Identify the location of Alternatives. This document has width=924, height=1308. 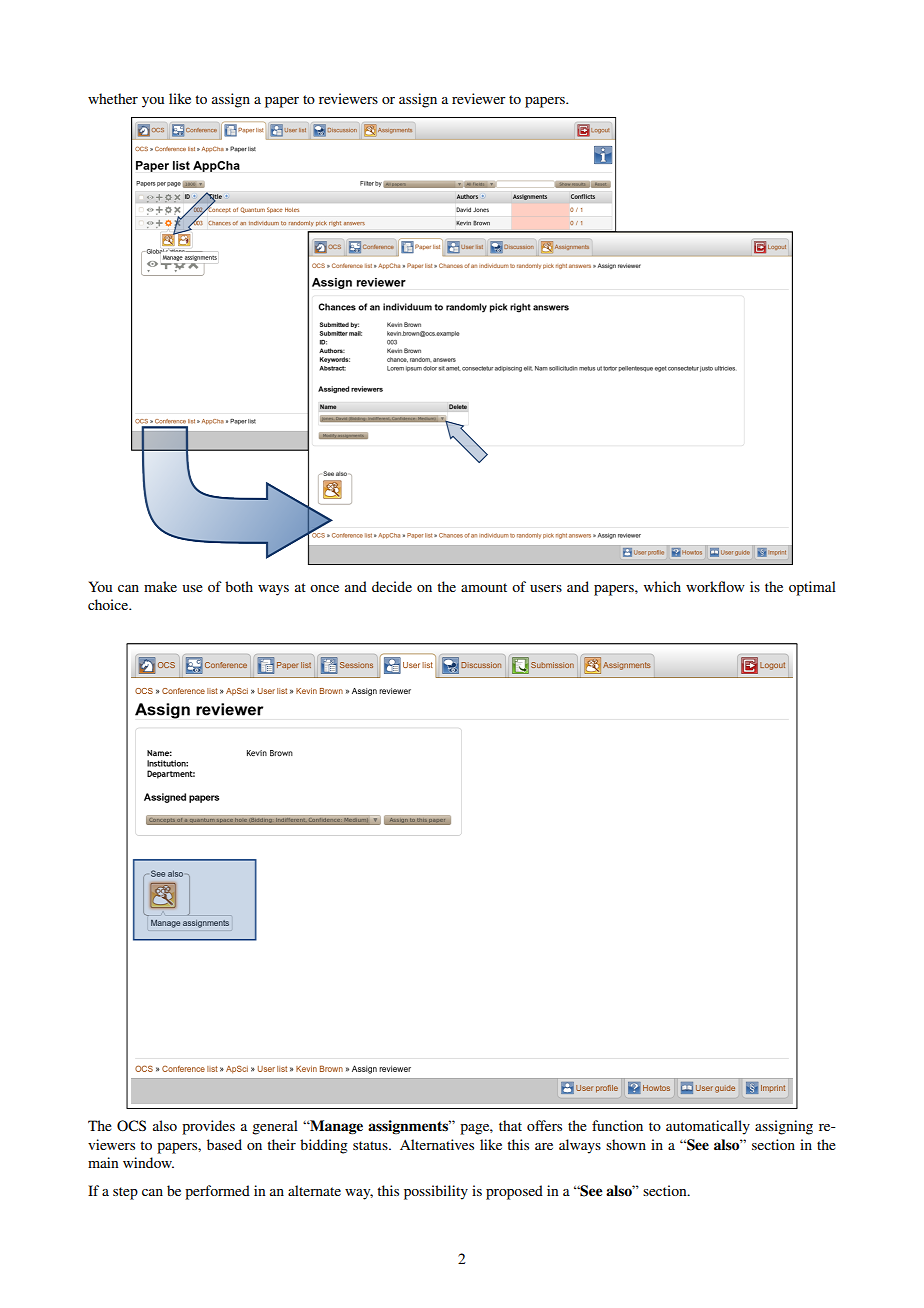
(437, 1144).
